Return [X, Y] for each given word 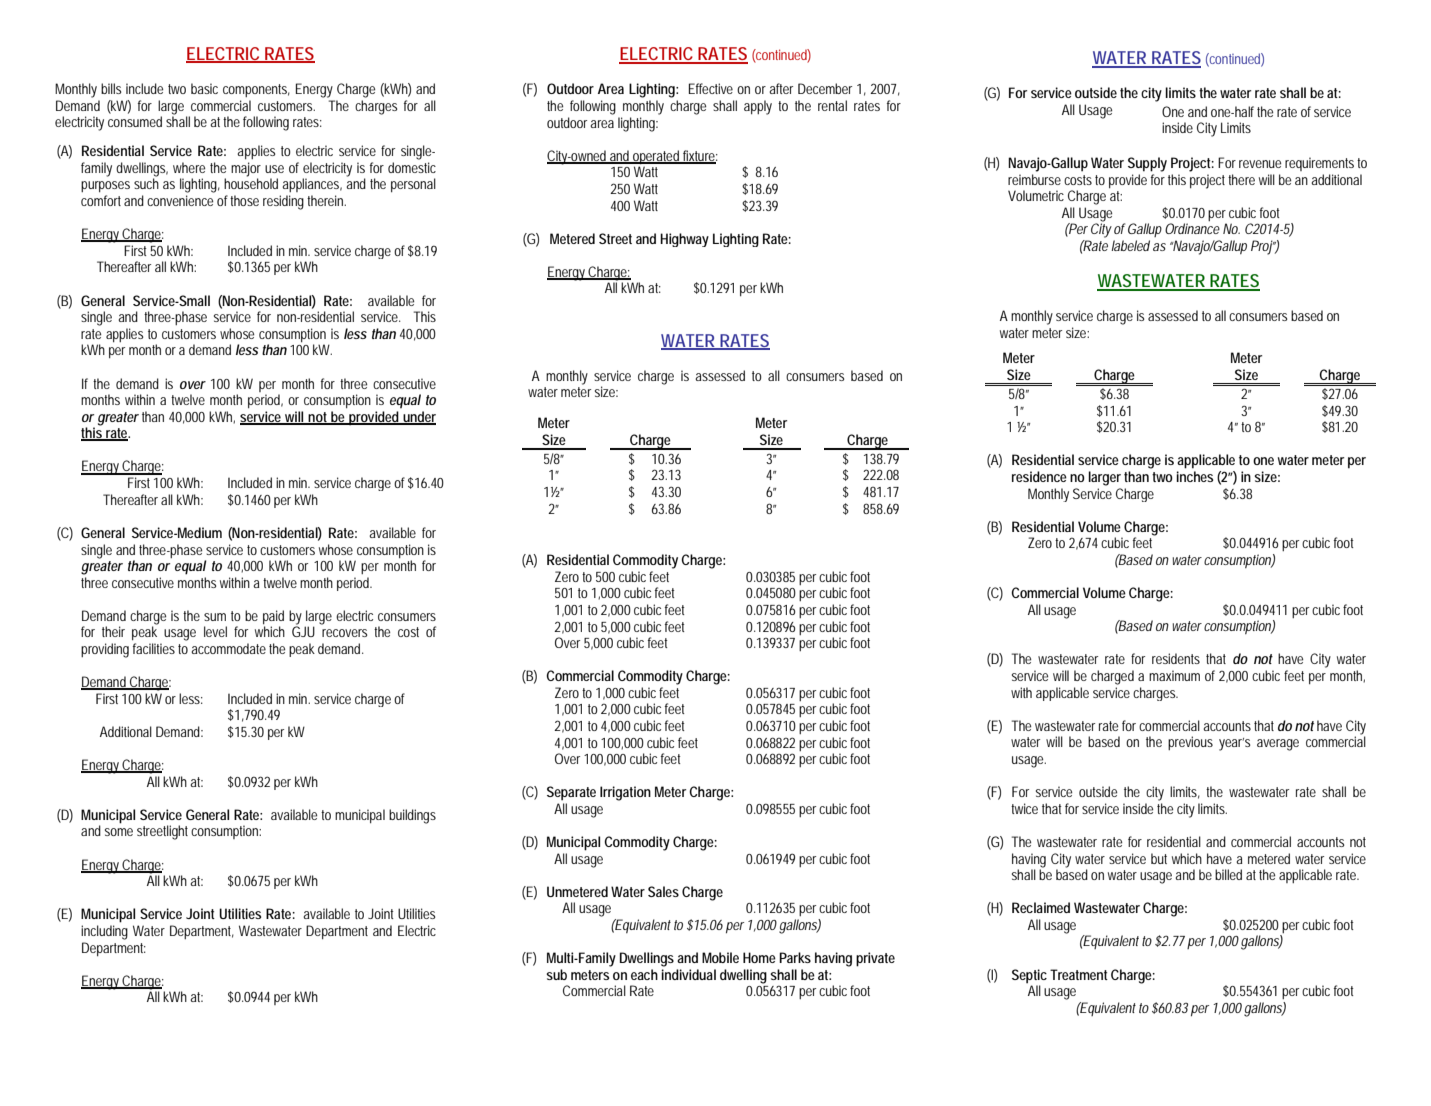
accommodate [228, 648]
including [104, 932]
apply [758, 107]
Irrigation [625, 793]
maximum [1174, 675]
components [256, 90]
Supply [1147, 164]
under [419, 417]
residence [1039, 476]
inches [1194, 476]
